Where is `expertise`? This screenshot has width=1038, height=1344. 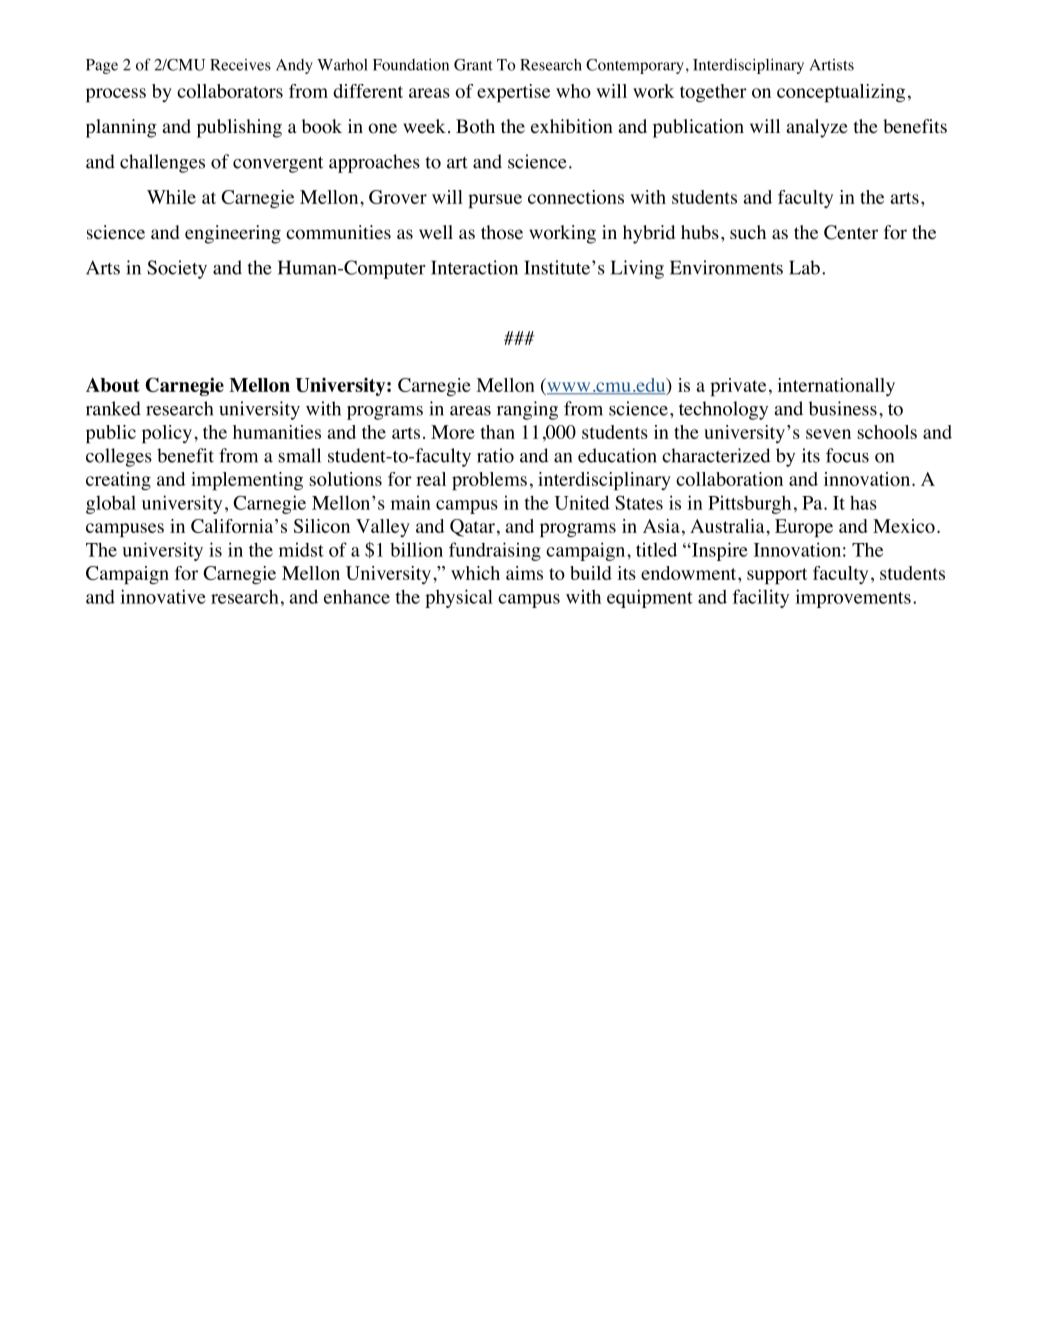 expertise is located at coordinates (513, 93).
